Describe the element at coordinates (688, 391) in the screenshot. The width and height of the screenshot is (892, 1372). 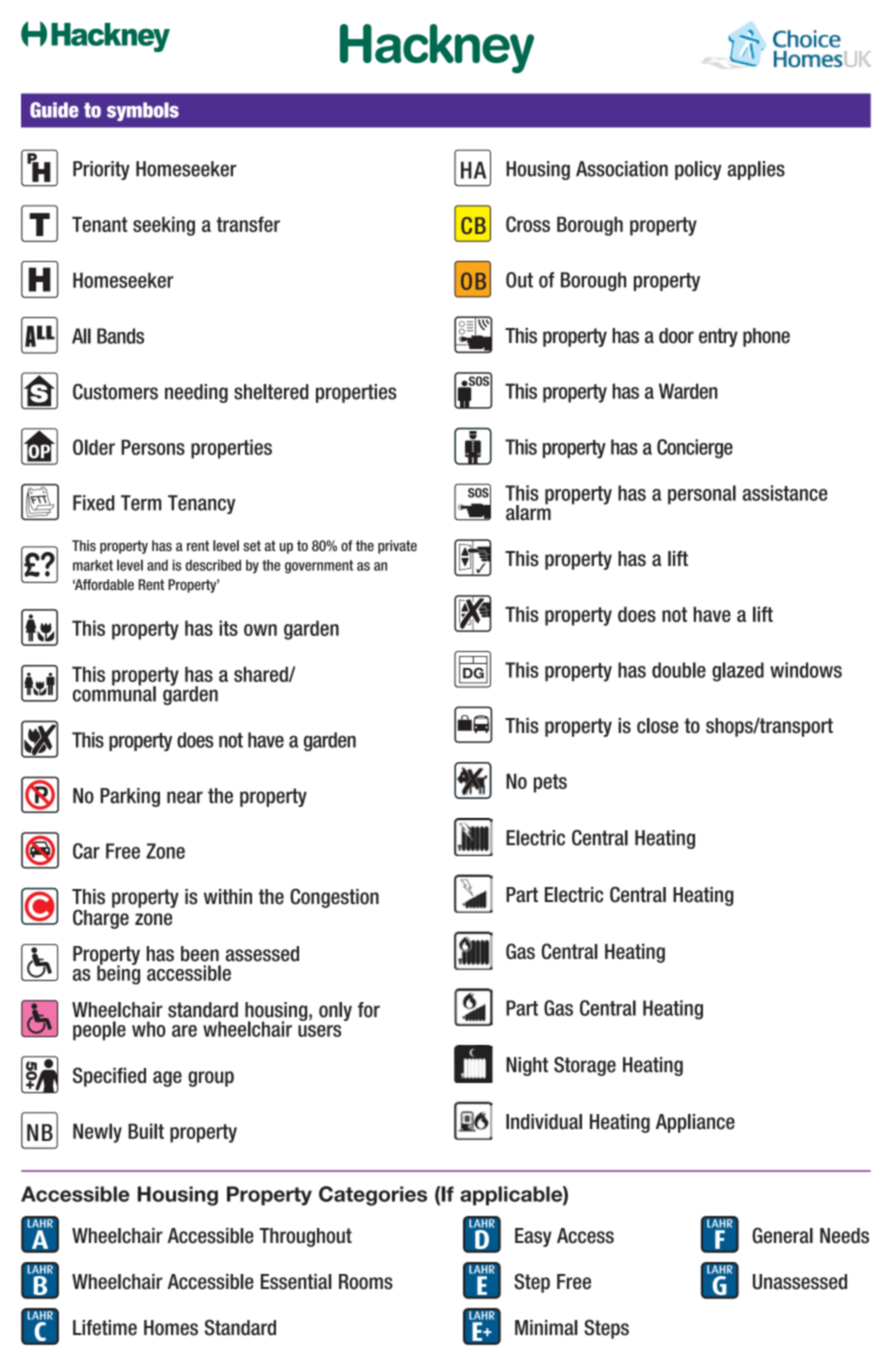
I see `Warden` at that location.
